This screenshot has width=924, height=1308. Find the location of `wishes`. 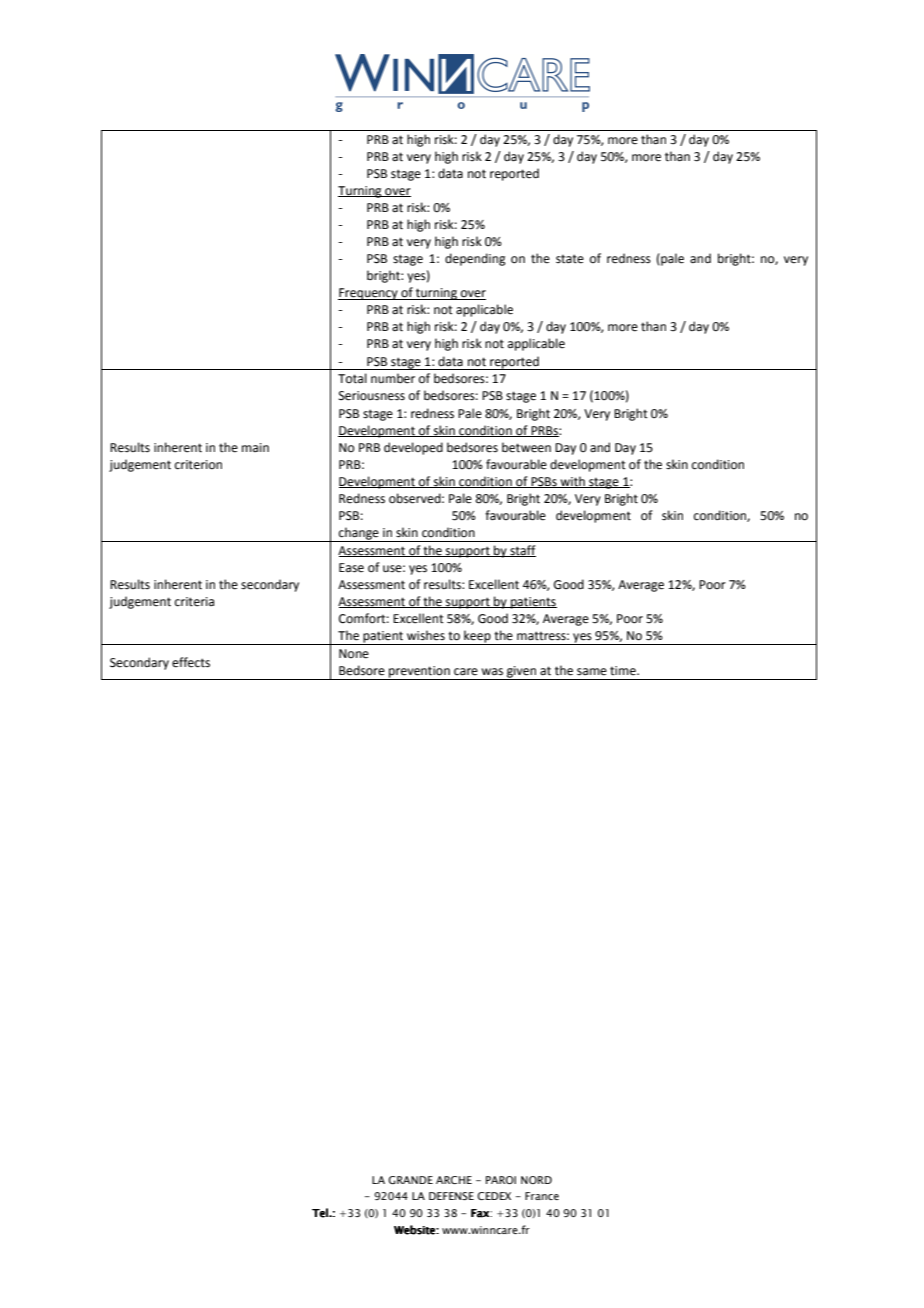

wishes is located at coordinates (426, 635).
